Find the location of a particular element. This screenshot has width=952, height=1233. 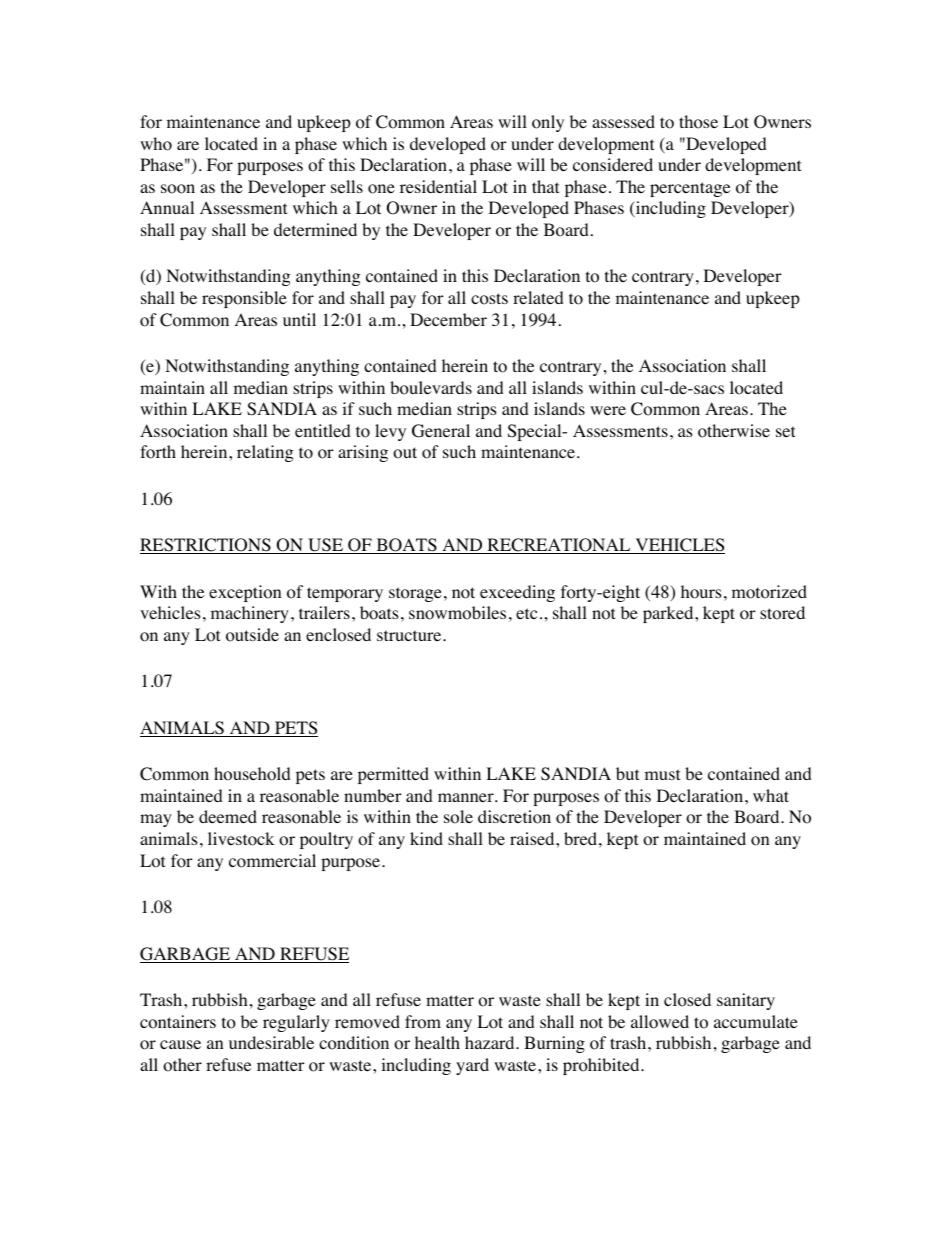

soon is located at coordinates (178, 189).
